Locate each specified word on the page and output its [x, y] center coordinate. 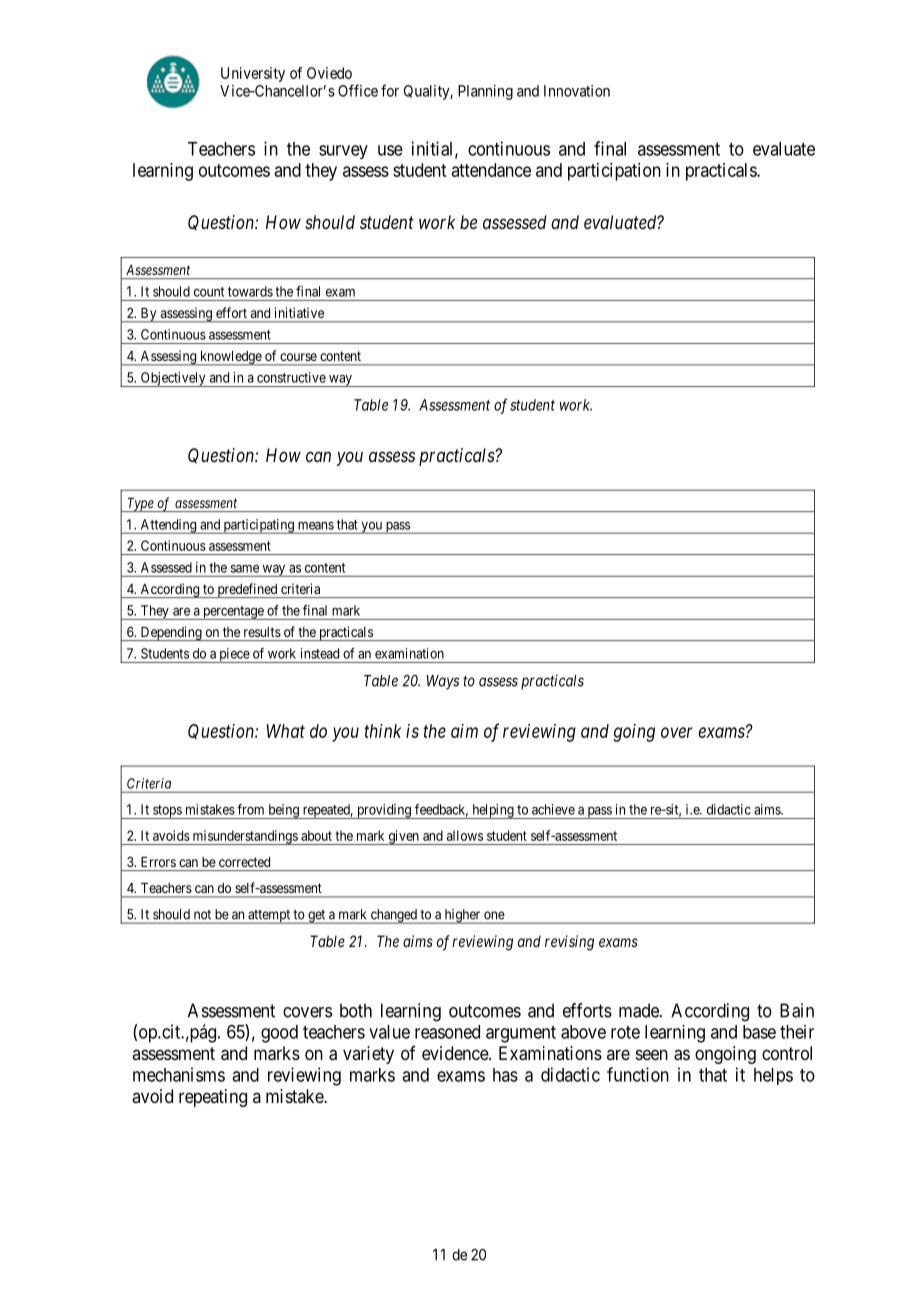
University [253, 74]
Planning [485, 92]
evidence [456, 1053]
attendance [491, 170]
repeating [213, 1098]
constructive [291, 377]
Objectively [173, 379]
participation [614, 172]
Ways [443, 682]
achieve [553, 809]
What [286, 731]
